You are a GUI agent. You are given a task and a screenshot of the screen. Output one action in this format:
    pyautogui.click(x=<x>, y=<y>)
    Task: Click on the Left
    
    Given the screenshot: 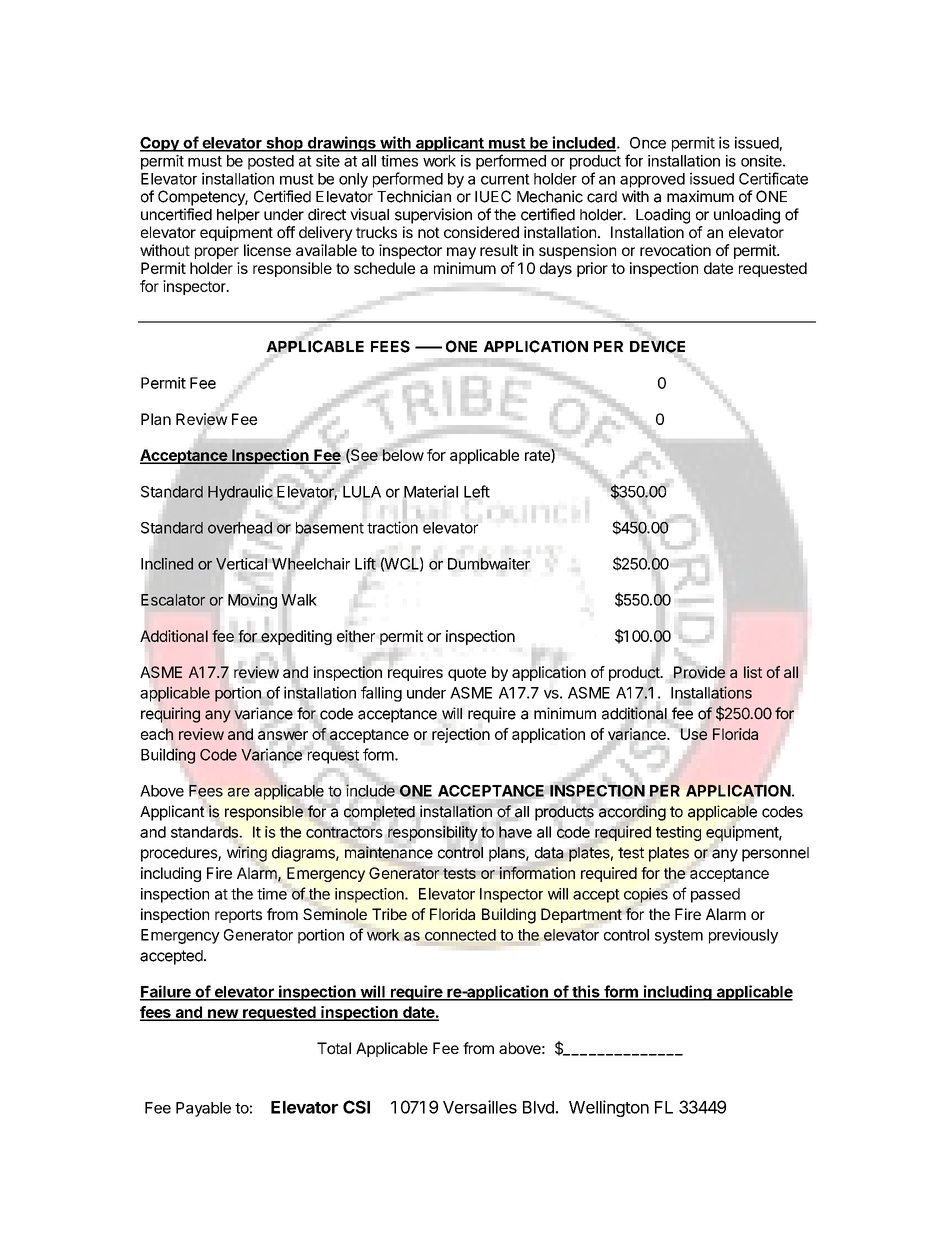 What is the action you would take?
    pyautogui.click(x=477, y=491)
